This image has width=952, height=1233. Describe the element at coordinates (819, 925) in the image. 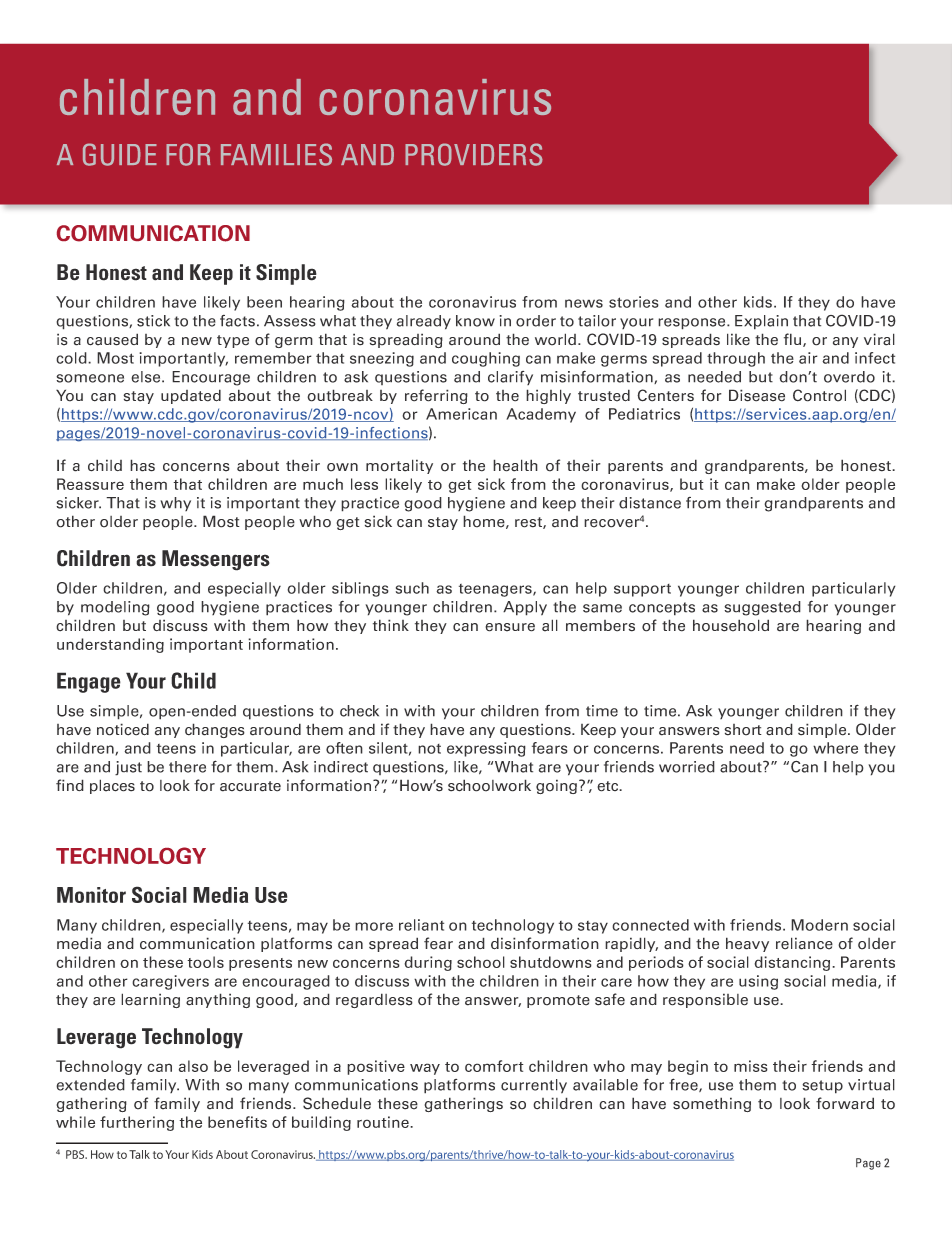

I see `Modern` at that location.
